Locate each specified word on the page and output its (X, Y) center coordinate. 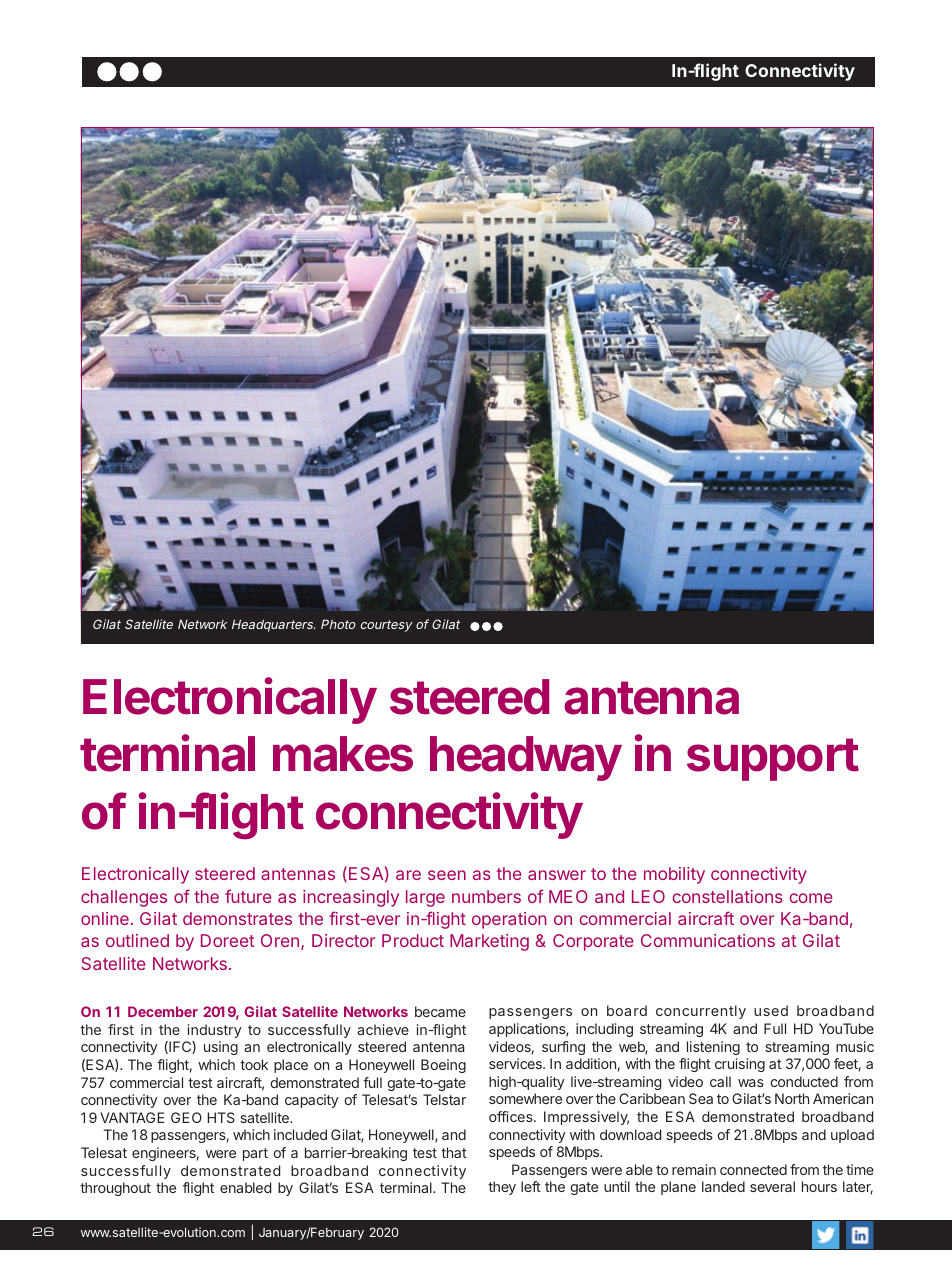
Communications (708, 940)
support (773, 759)
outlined (137, 940)
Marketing (489, 942)
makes (343, 754)
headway (526, 758)
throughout (115, 1189)
